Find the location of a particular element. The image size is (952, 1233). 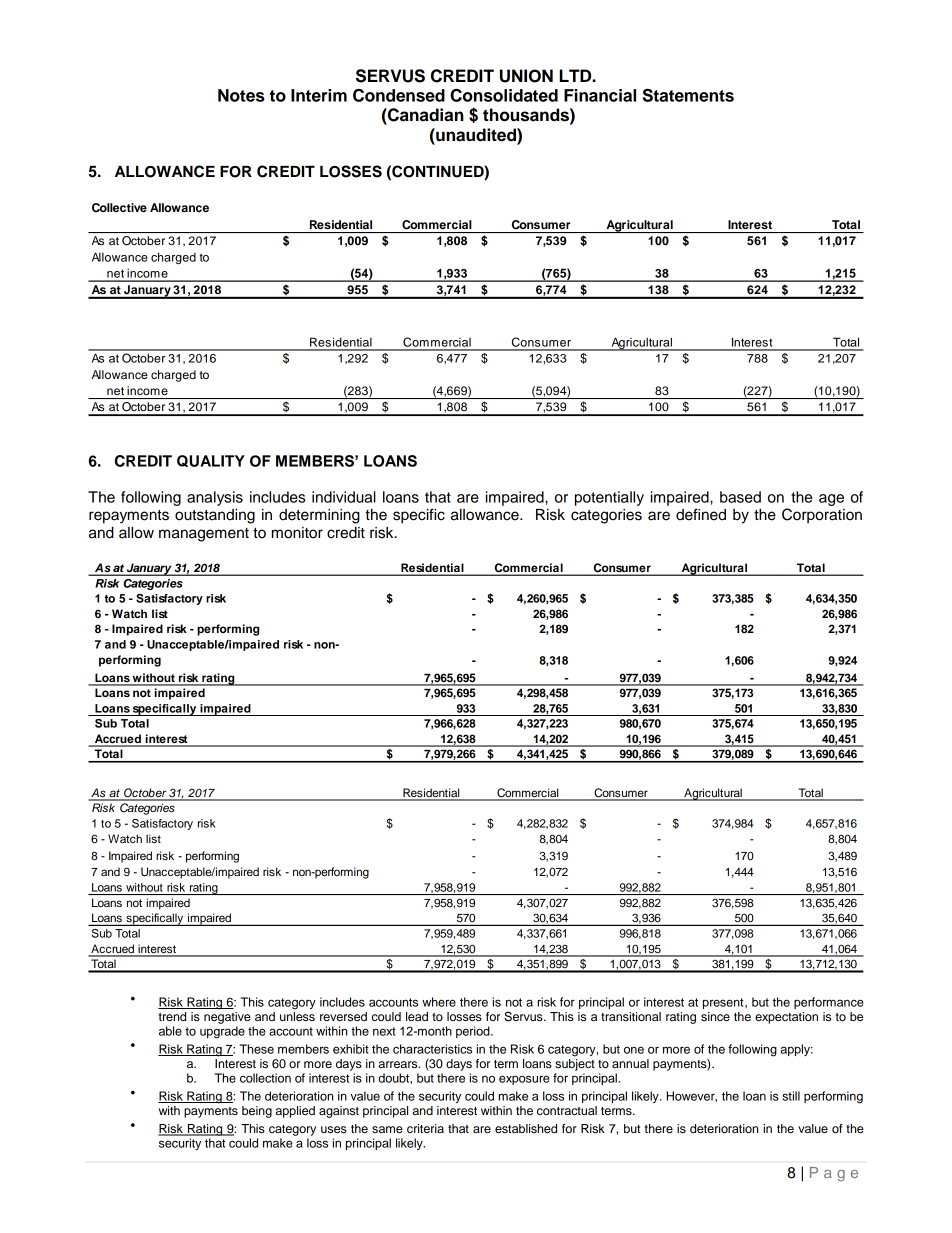

being is located at coordinates (257, 1112).
